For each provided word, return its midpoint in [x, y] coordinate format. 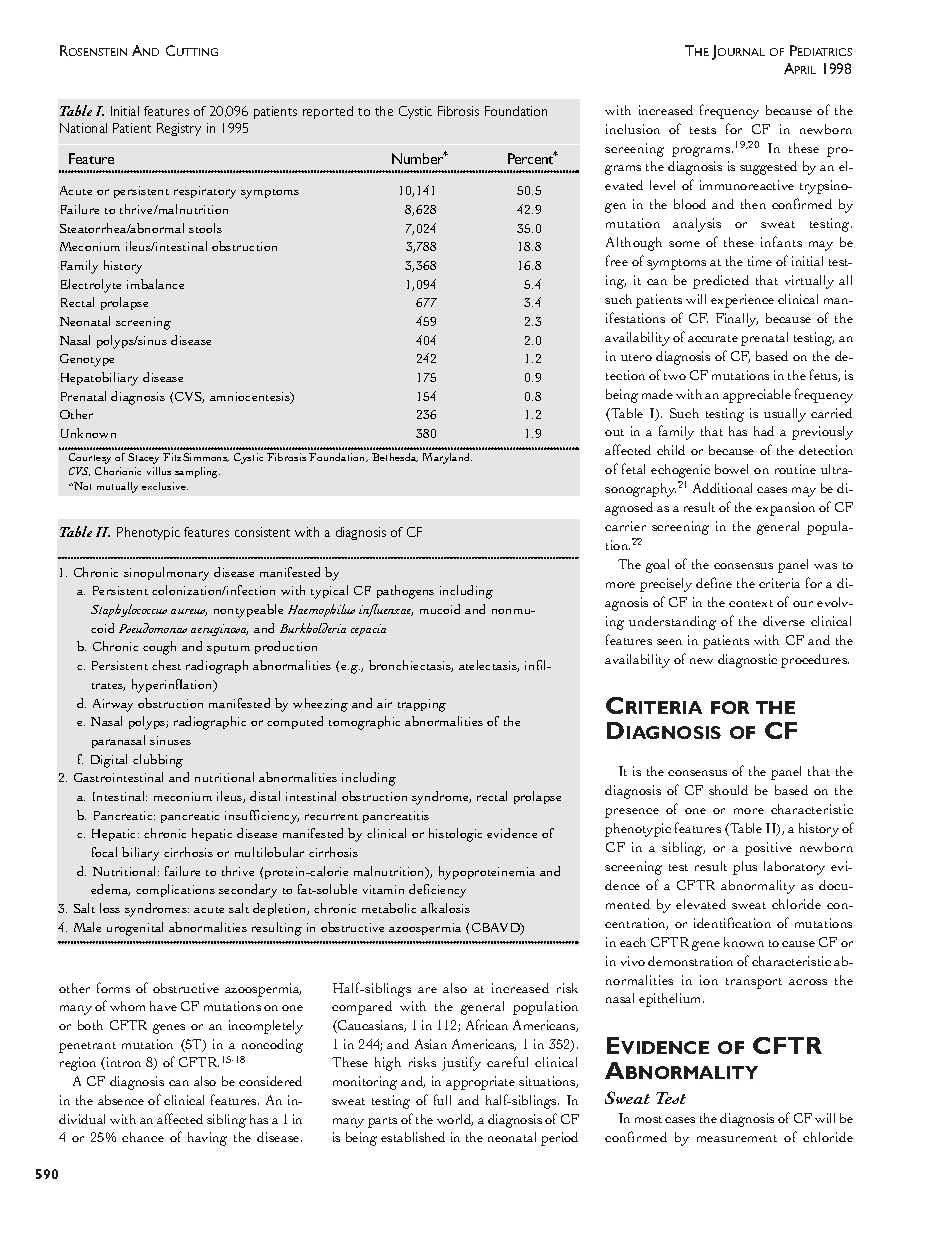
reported [328, 112]
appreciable [757, 396]
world [455, 1120]
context [751, 603]
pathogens [405, 592]
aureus [189, 612]
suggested [768, 168]
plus [745, 868]
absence [121, 1100]
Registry [179, 129]
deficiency [437, 891]
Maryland [447, 458]
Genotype [87, 360]
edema [110, 890]
